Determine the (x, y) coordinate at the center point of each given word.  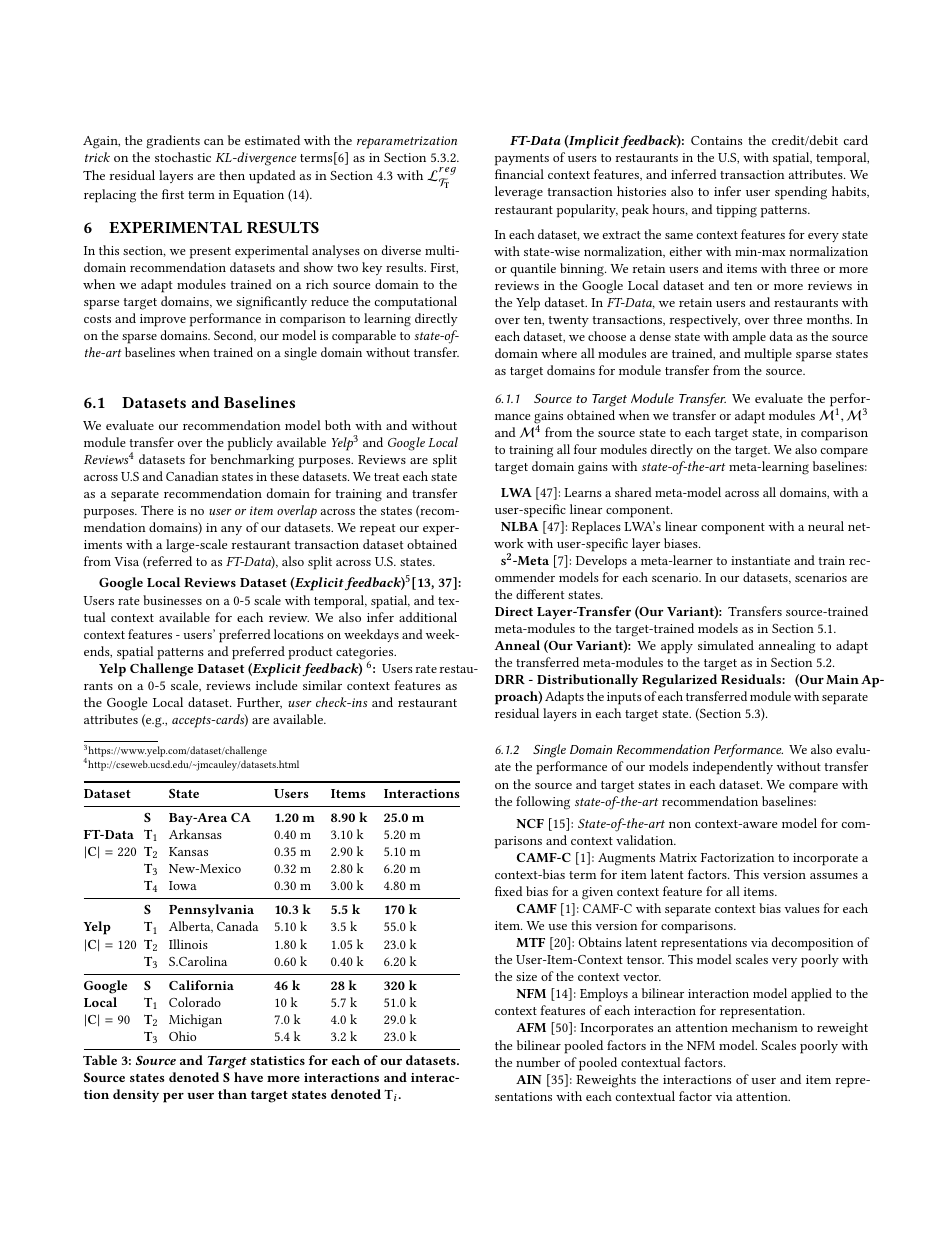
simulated (726, 645)
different (540, 594)
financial (519, 174)
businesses (172, 600)
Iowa (183, 885)
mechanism (765, 1027)
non (680, 825)
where (559, 353)
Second (235, 336)
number (538, 1062)
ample (749, 338)
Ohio (182, 1036)
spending (801, 193)
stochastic (183, 157)
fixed (509, 891)
